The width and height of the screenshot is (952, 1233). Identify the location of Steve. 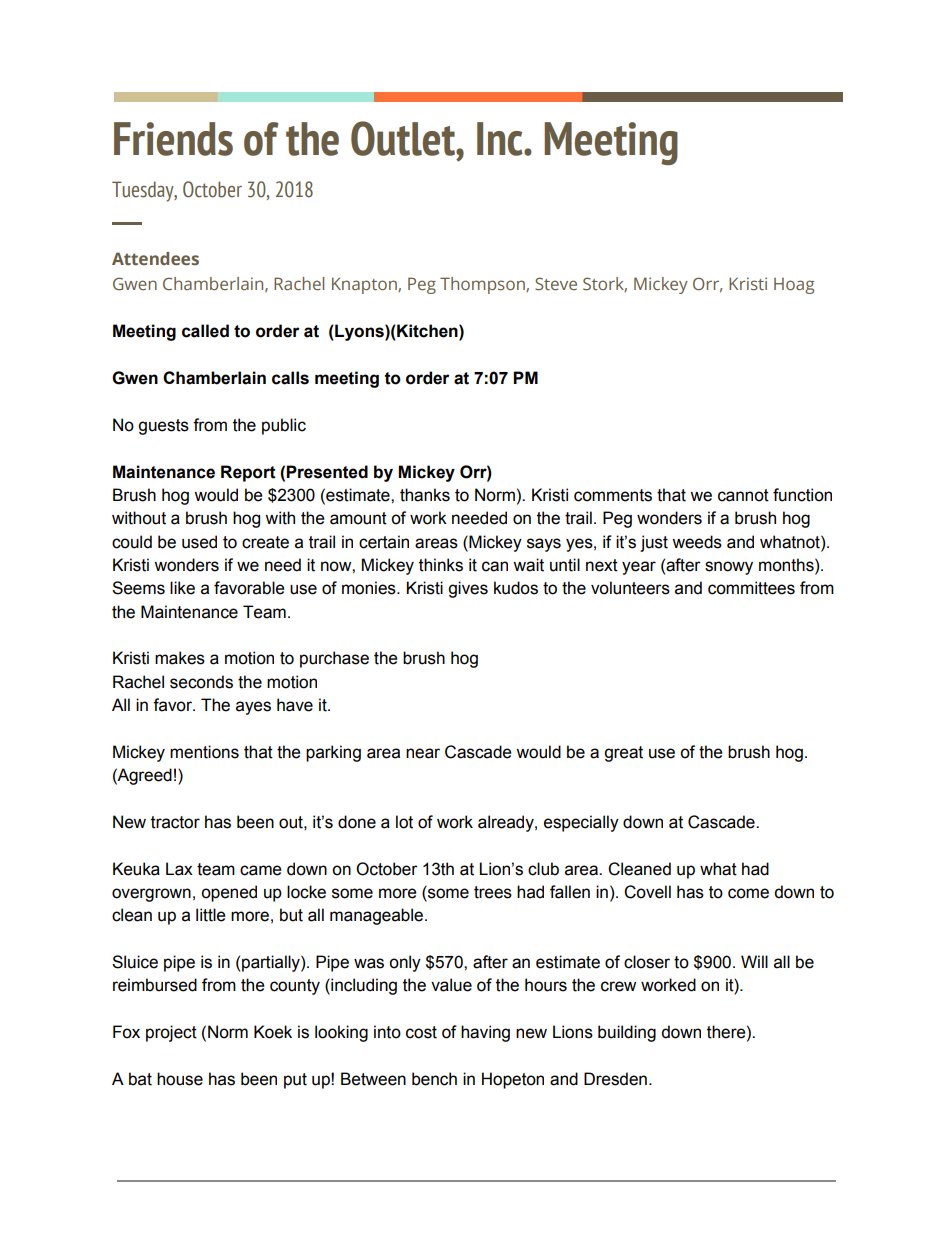
(556, 283).
